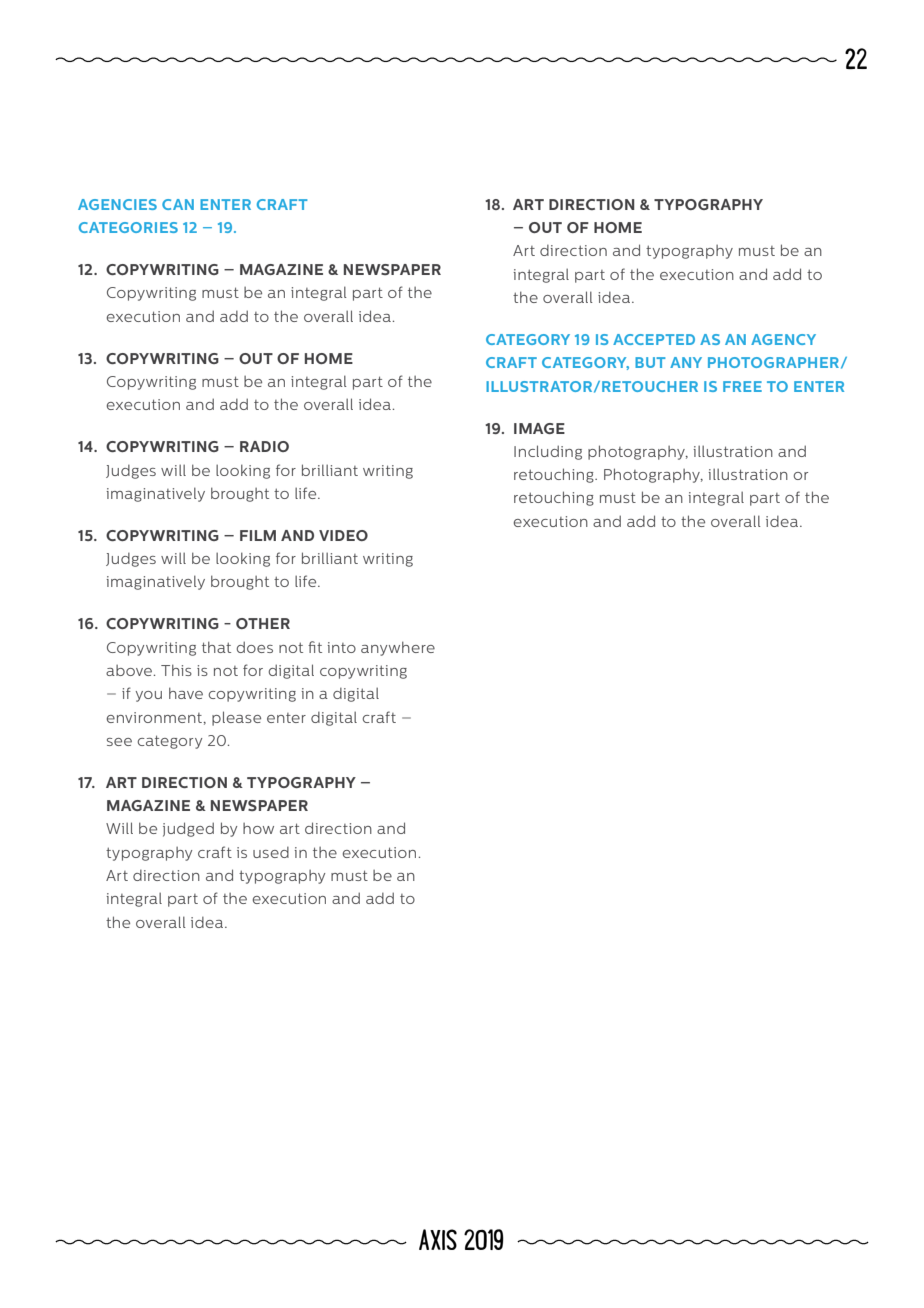 The width and height of the screenshot is (924, 1308). Describe the element at coordinates (654, 339) in the screenshot. I see `ACCEPTED` at that location.
